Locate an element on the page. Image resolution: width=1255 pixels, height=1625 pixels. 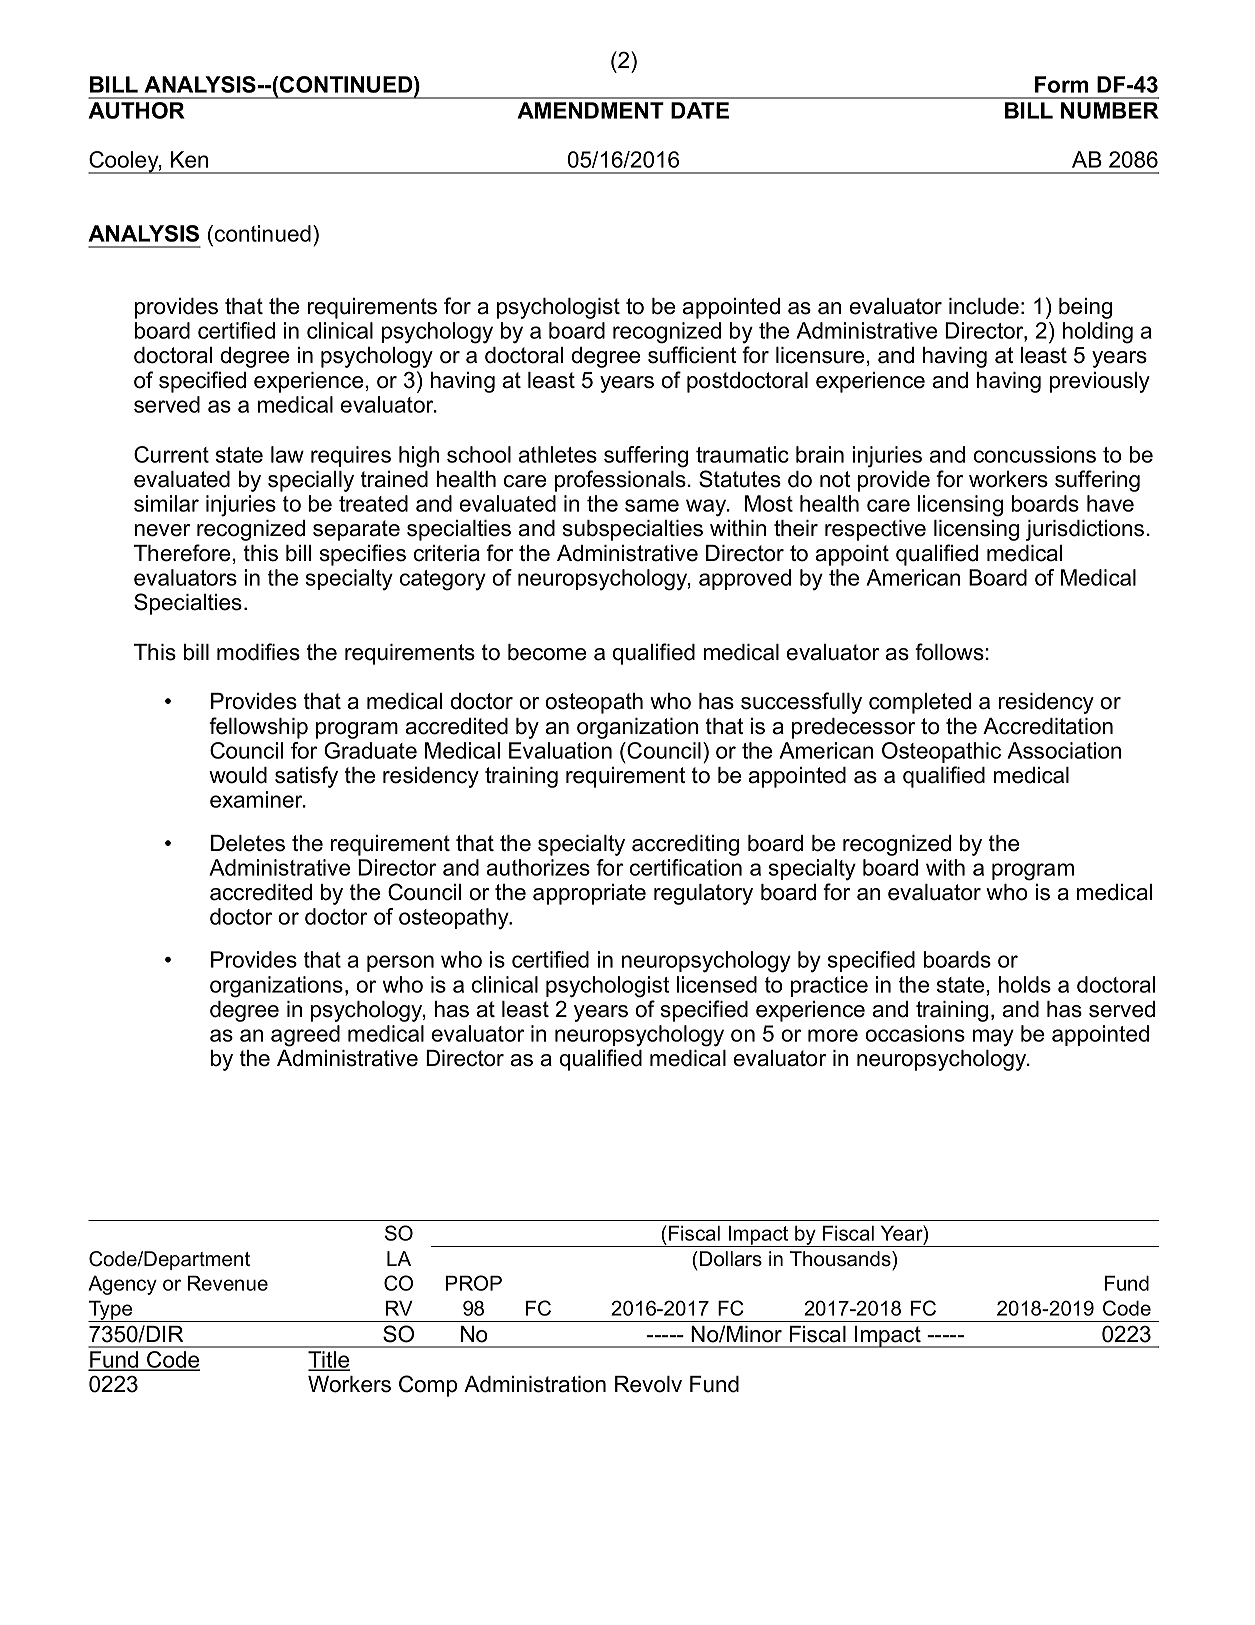
jurisdictions is located at coordinates (1085, 530).
